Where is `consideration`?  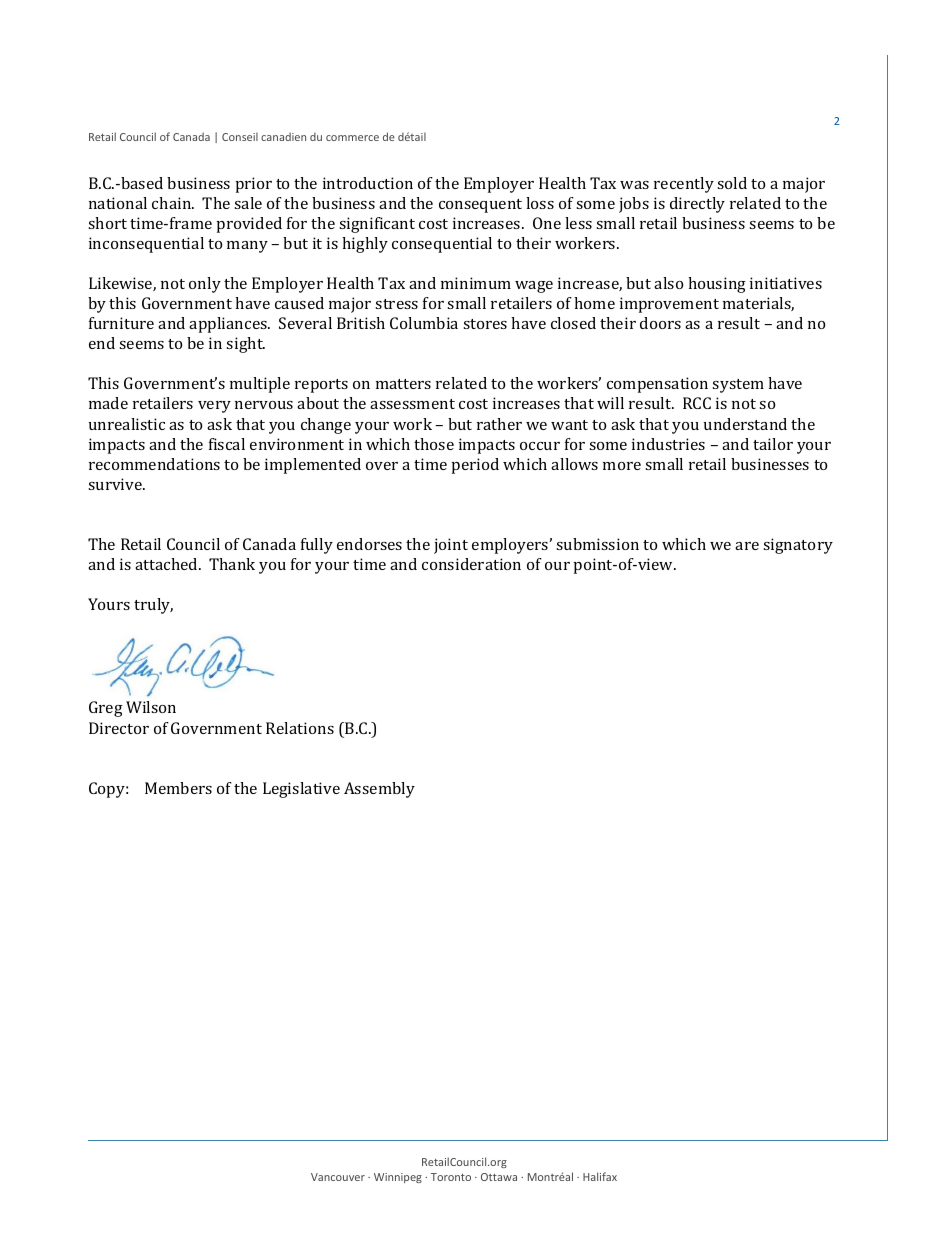
consideration is located at coordinates (471, 564).
